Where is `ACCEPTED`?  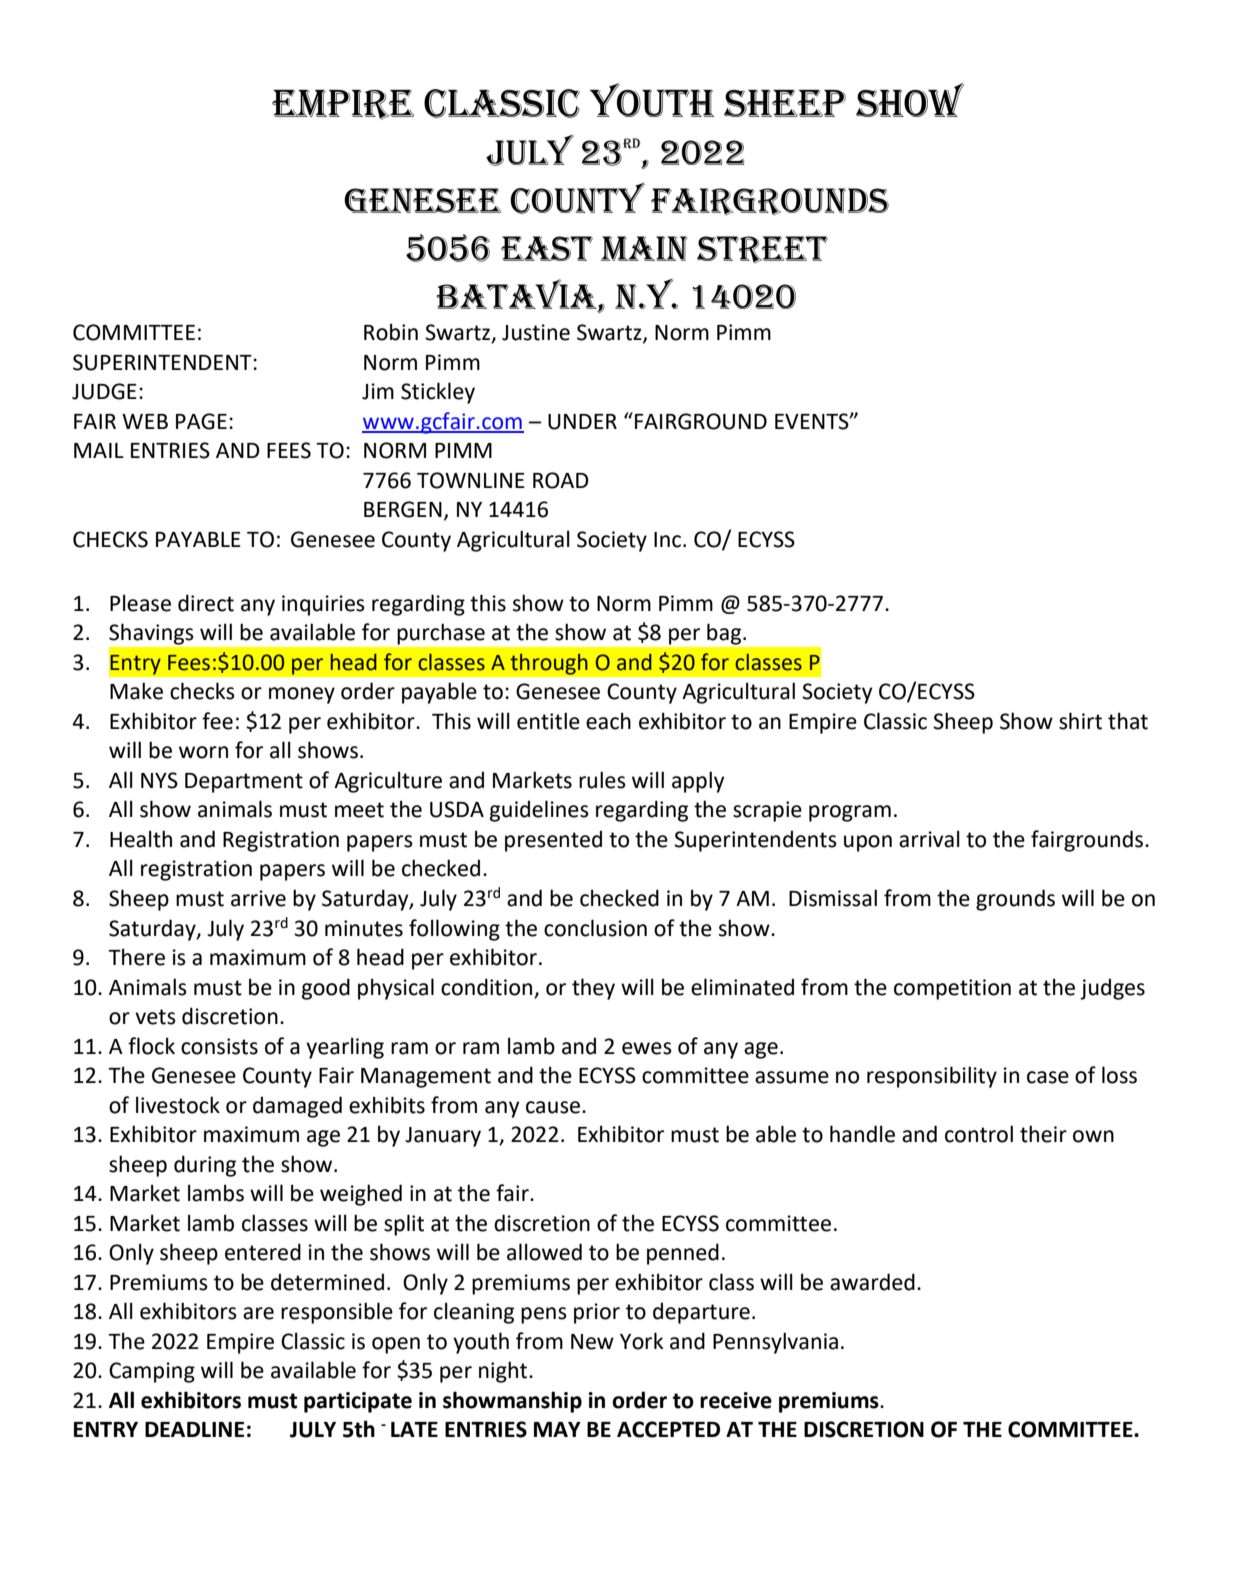 ACCEPTED is located at coordinates (668, 1429).
